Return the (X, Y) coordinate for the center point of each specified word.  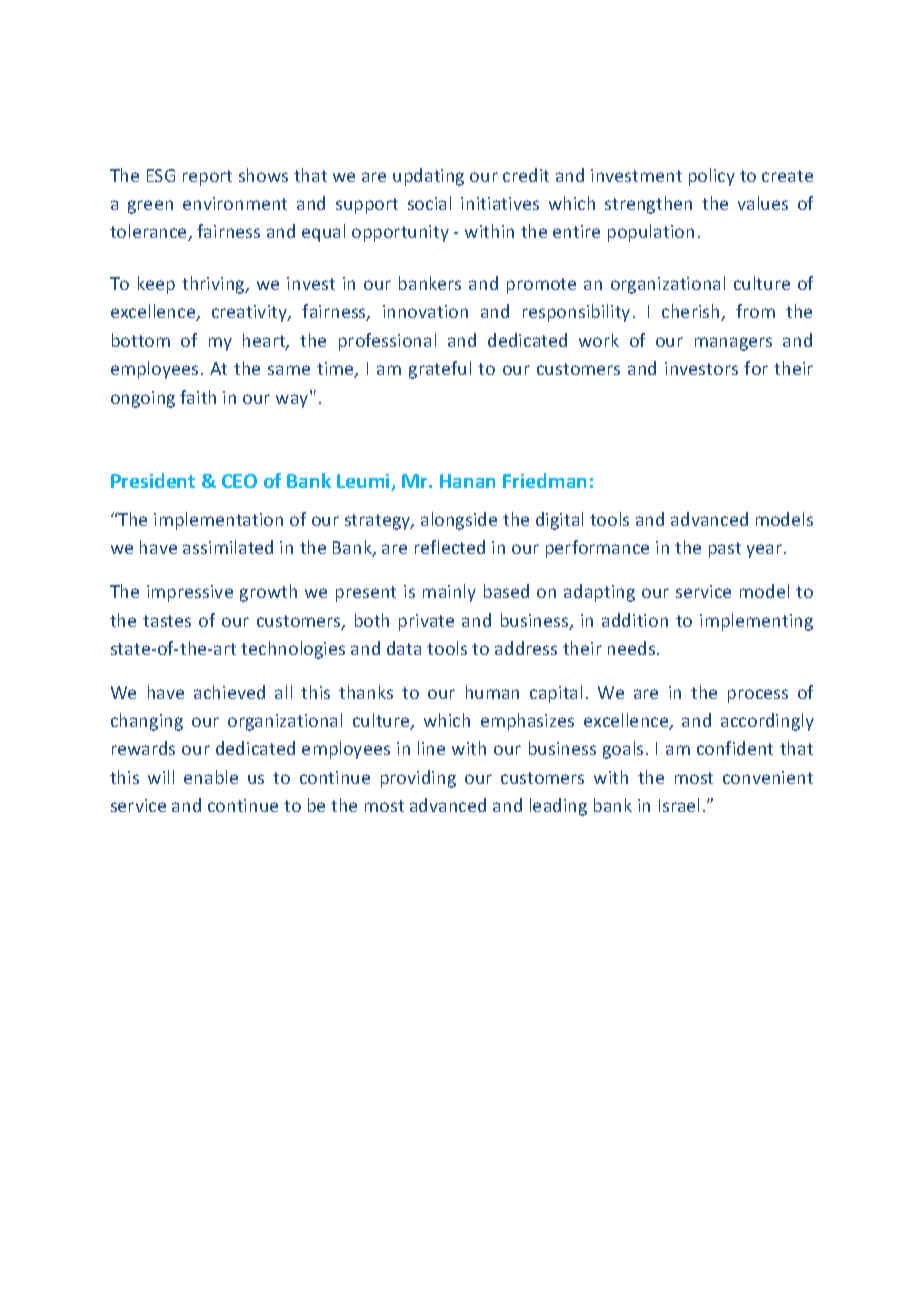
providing (418, 779)
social (429, 203)
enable (211, 777)
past (725, 550)
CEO (239, 481)
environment (235, 203)
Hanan (467, 481)
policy (712, 177)
